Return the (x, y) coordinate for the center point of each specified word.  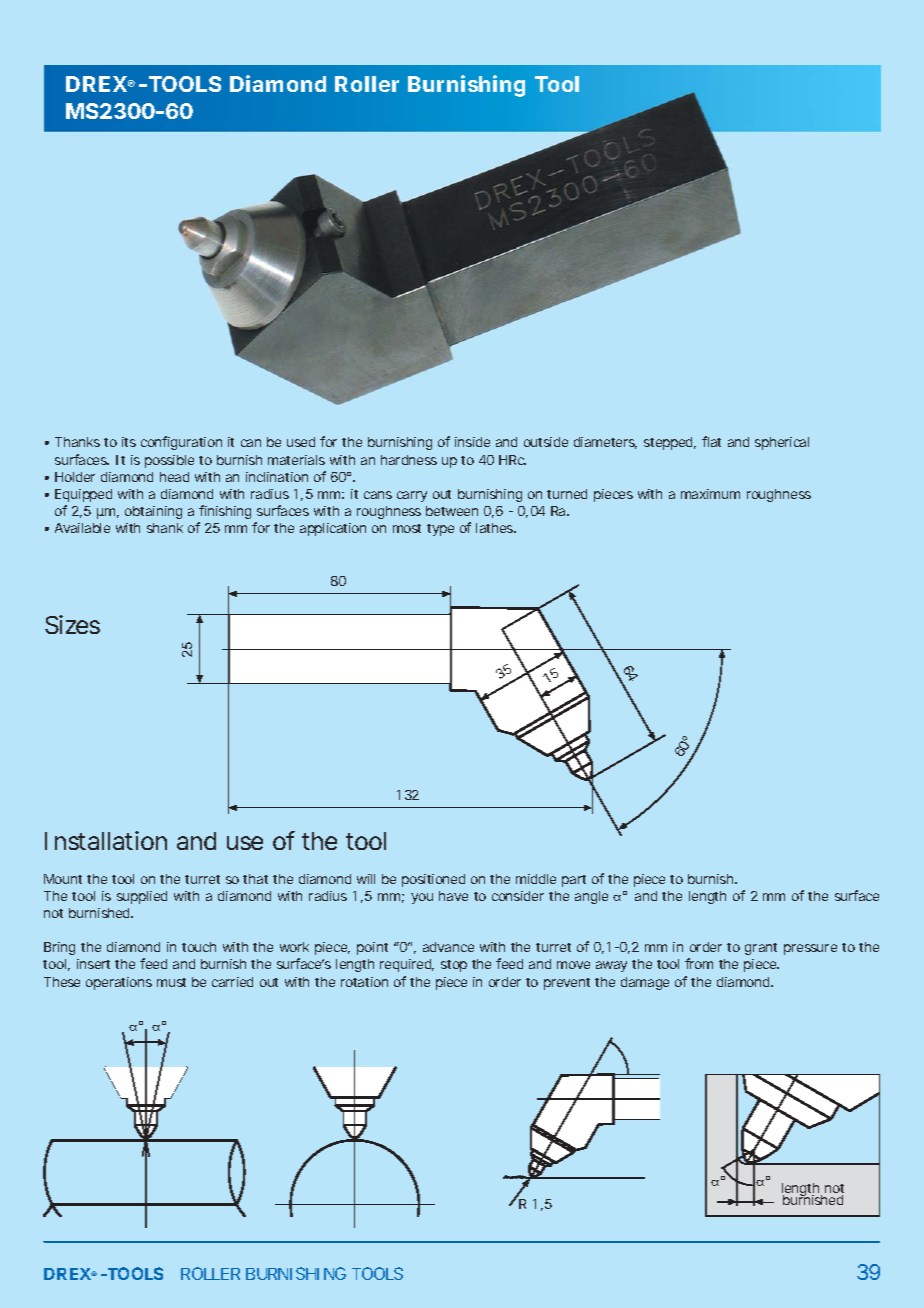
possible (169, 461)
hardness (409, 460)
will (366, 879)
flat (711, 441)
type (440, 530)
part (574, 881)
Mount (63, 879)
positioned (433, 880)
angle (591, 897)
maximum (710, 494)
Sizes (72, 624)
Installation (106, 840)
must (171, 982)
